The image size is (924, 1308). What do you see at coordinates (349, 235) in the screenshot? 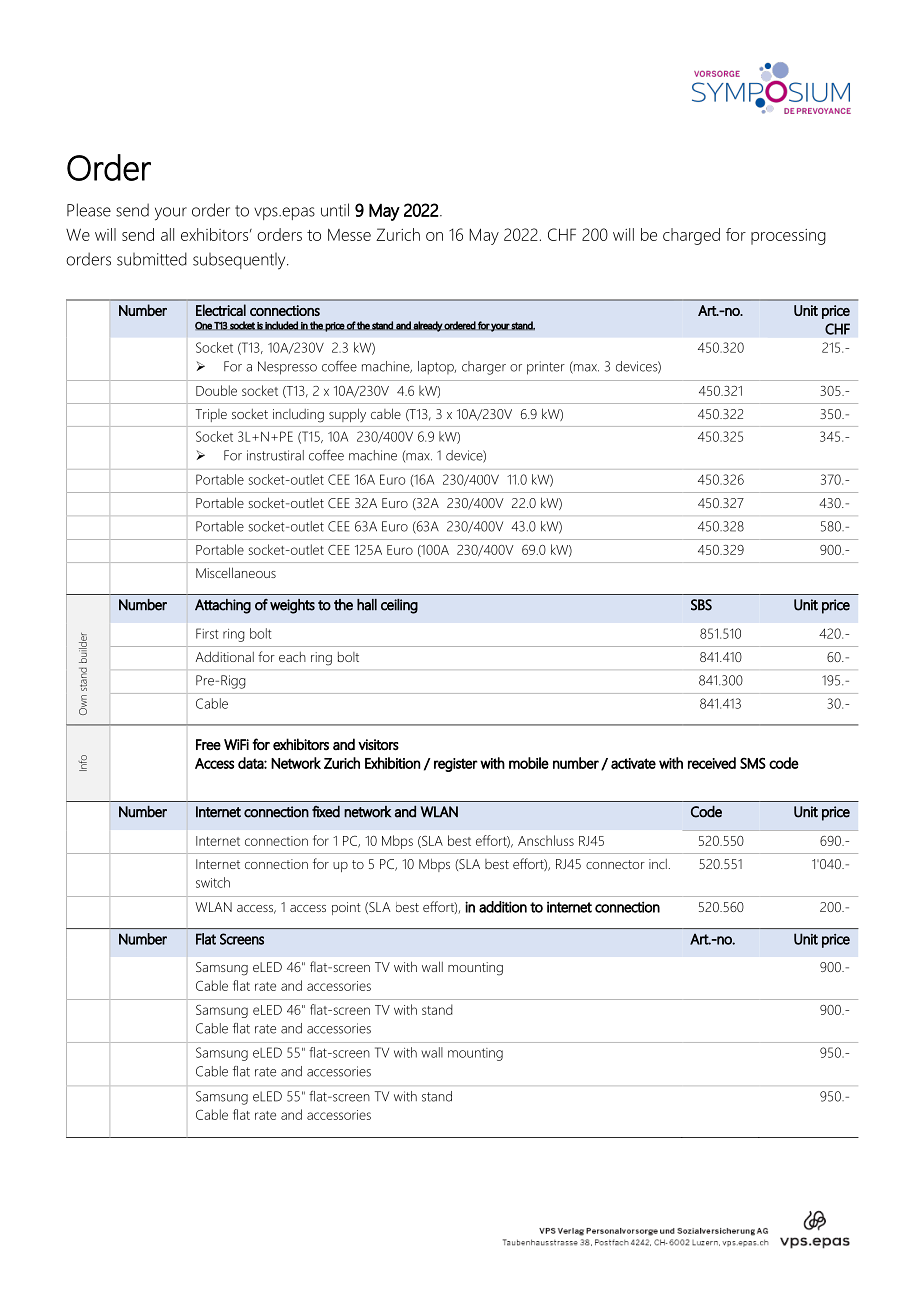
I see `Messe` at bounding box center [349, 235].
